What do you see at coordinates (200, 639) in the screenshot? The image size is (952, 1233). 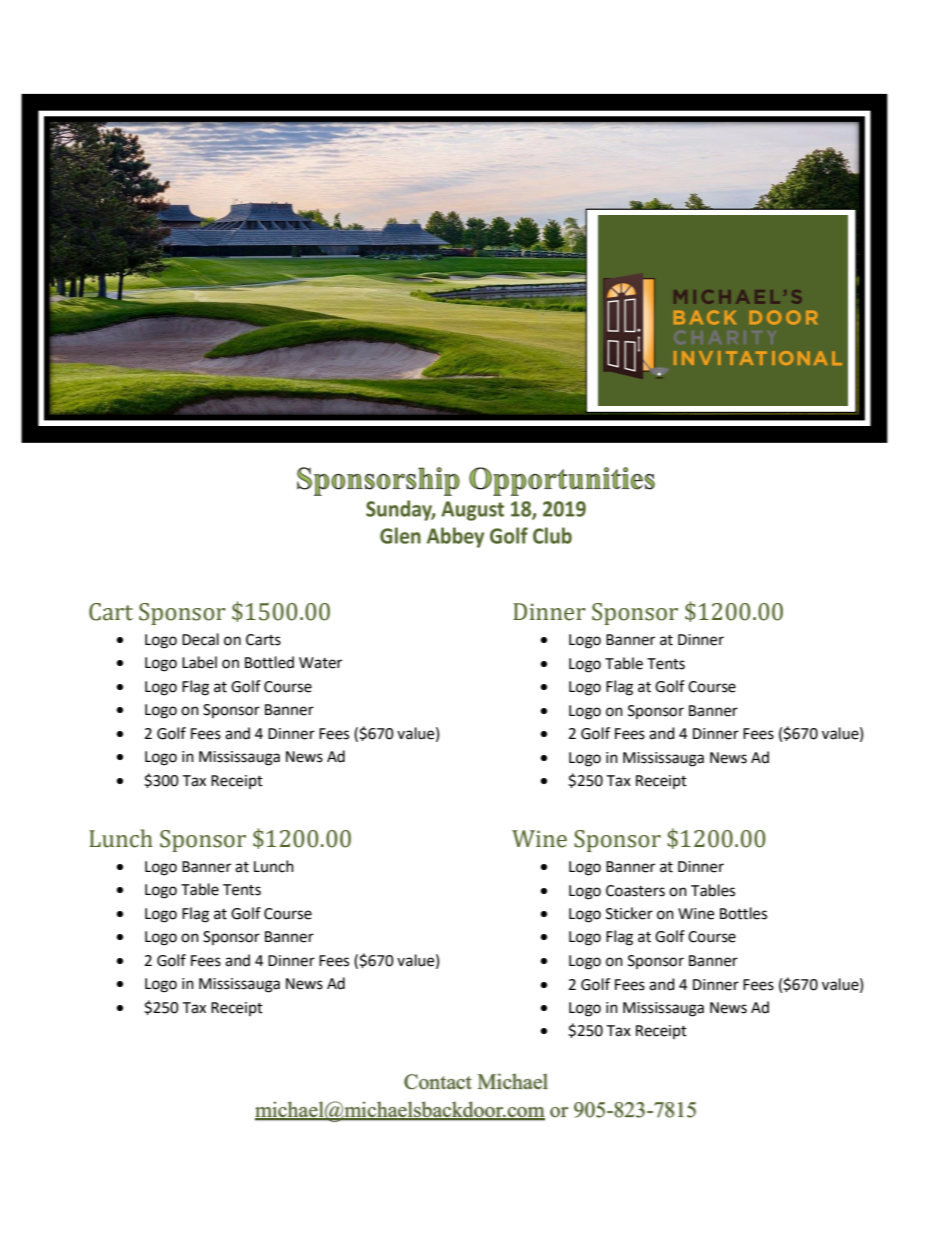 I see `Decal` at bounding box center [200, 639].
